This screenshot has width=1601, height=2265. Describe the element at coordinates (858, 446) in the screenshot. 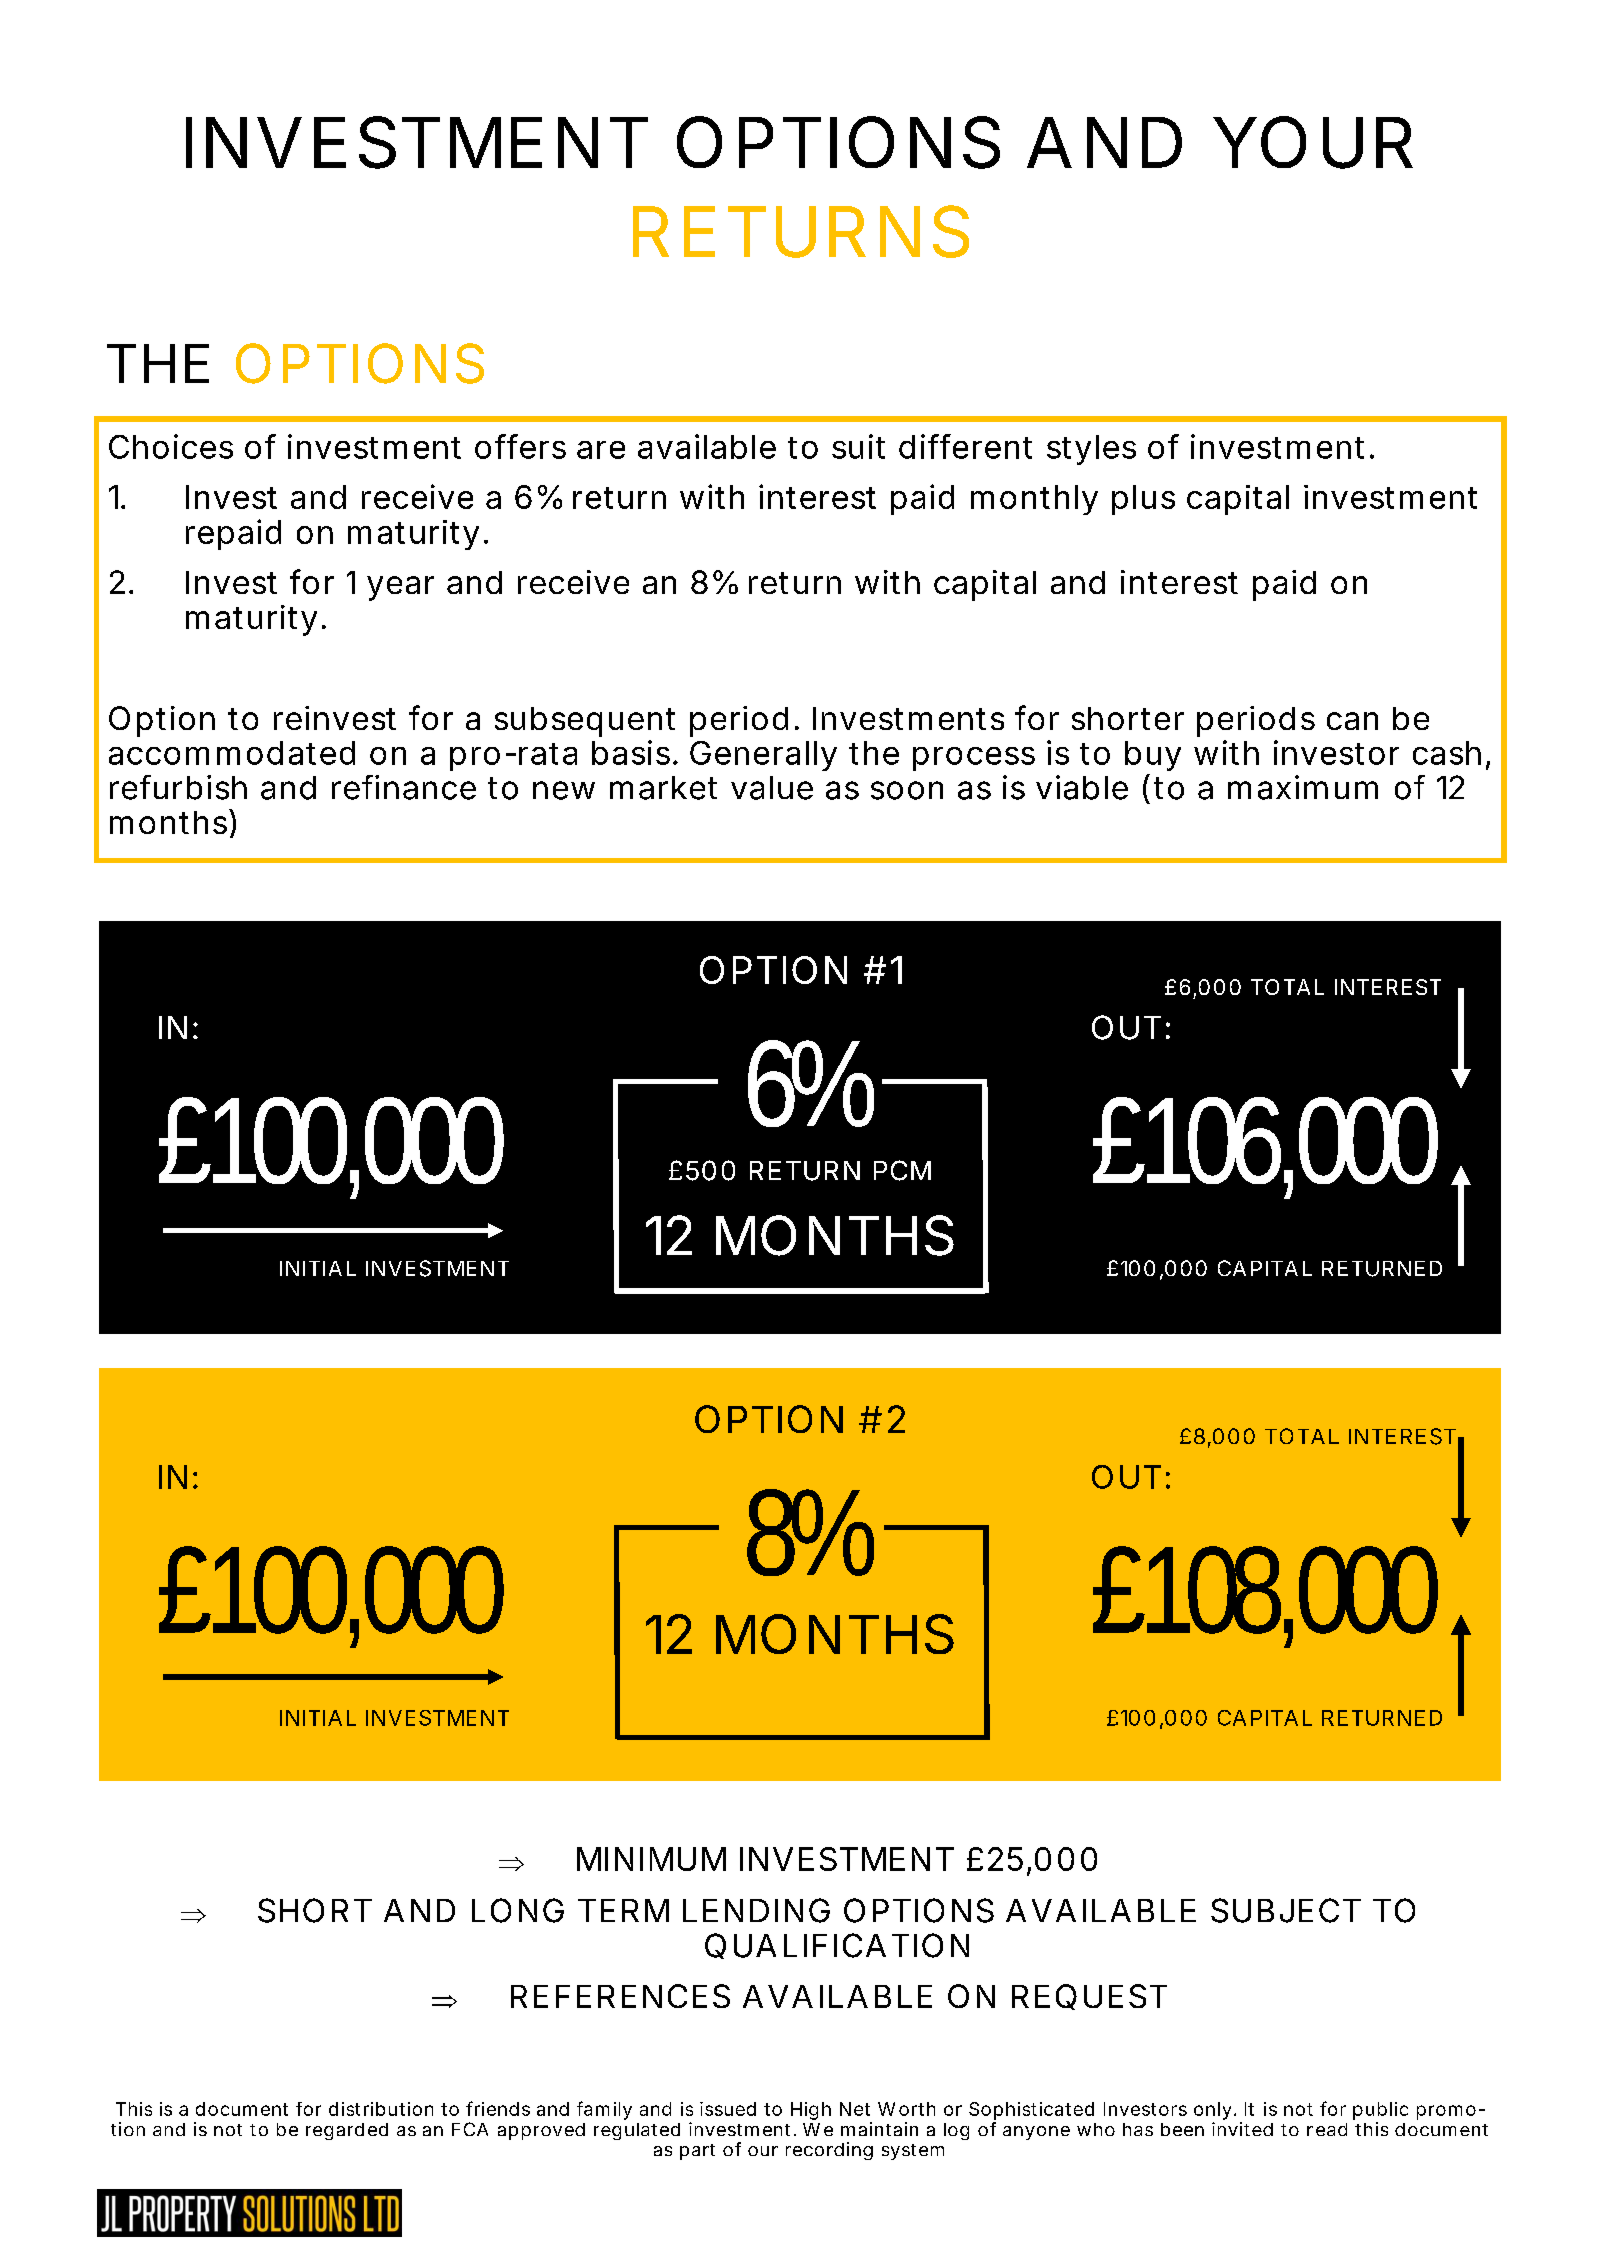

I see `suit` at that location.
